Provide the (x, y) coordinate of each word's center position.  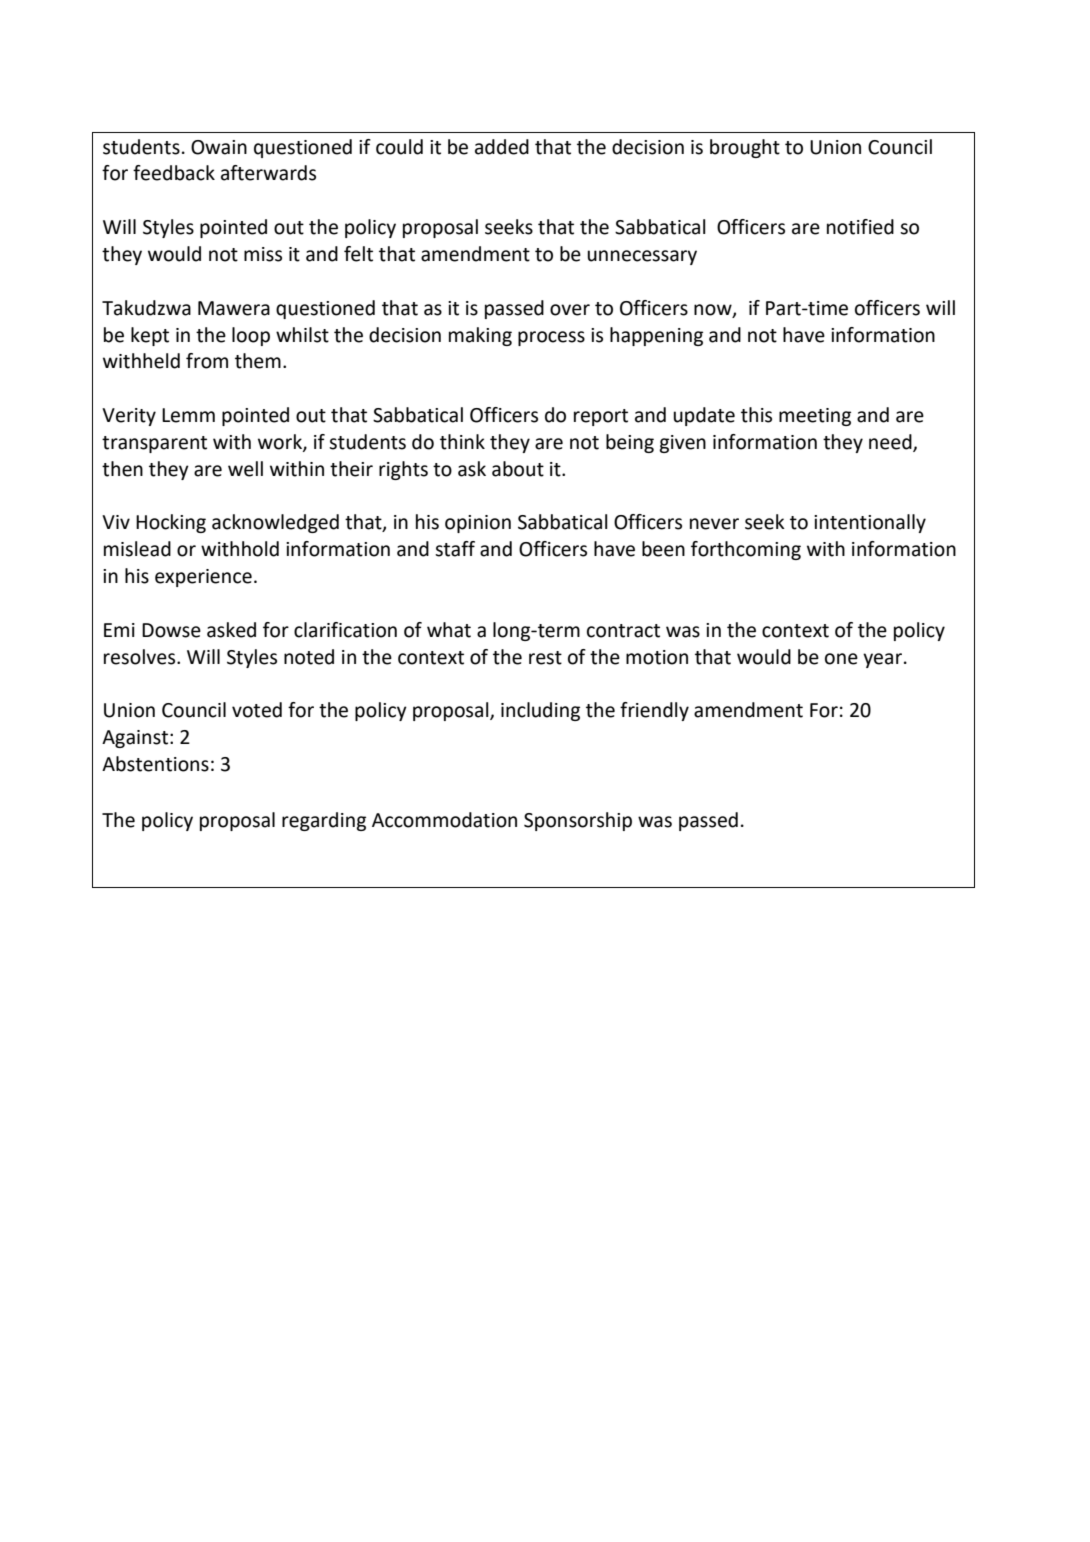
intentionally (870, 523)
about (518, 469)
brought (745, 148)
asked (231, 630)
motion (657, 657)
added (502, 147)
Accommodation (444, 820)
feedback (174, 173)
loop (251, 336)
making (480, 336)
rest (545, 658)
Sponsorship (578, 821)
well (245, 469)
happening (656, 336)
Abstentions (155, 764)
